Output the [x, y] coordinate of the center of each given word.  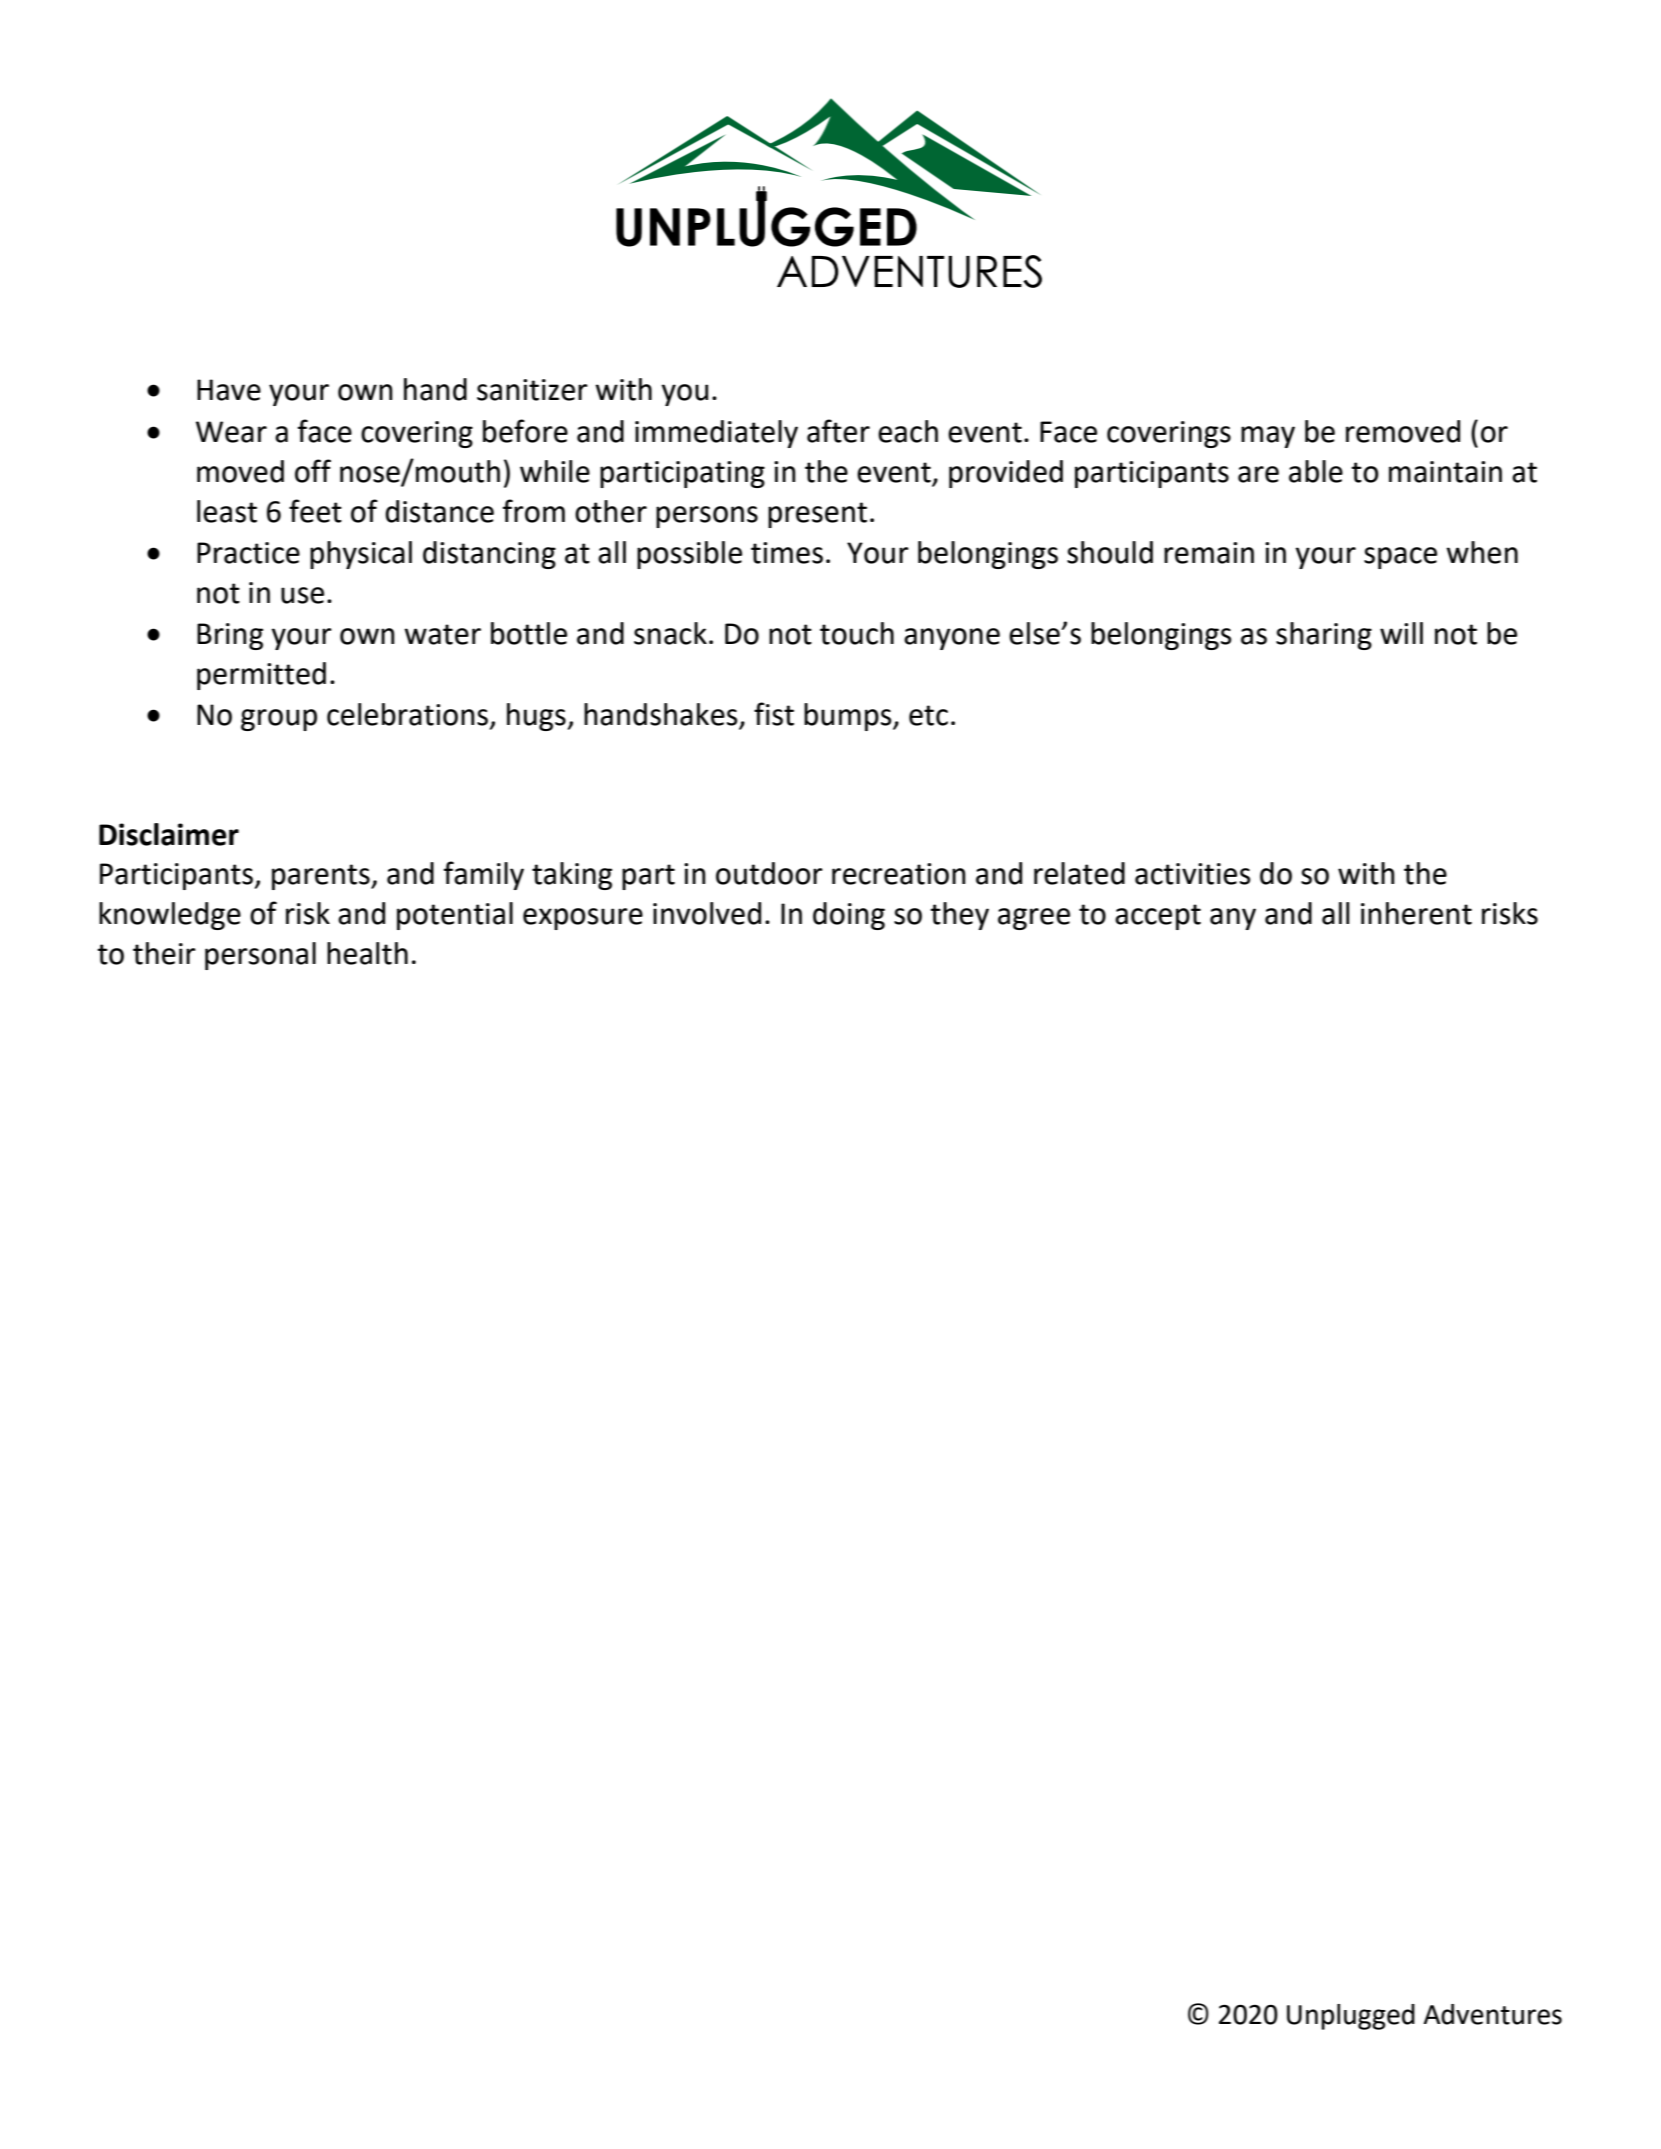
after [838, 431]
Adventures [1492, 2014]
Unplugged [1351, 2017]
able [1316, 471]
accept [1158, 917]
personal [260, 956]
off [313, 471]
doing [849, 916]
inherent [1416, 913]
